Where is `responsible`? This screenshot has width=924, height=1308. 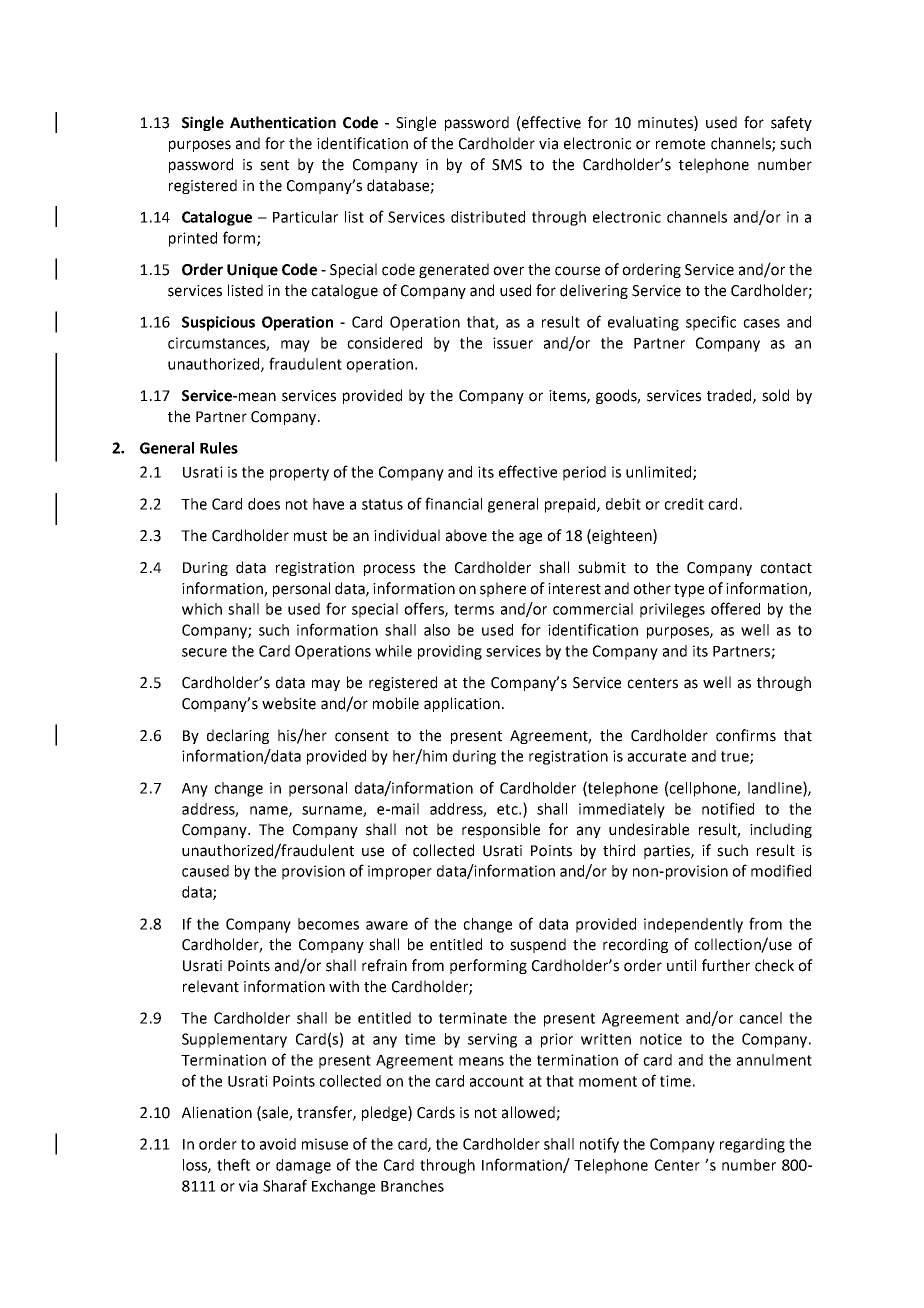
responsible is located at coordinates (501, 830).
